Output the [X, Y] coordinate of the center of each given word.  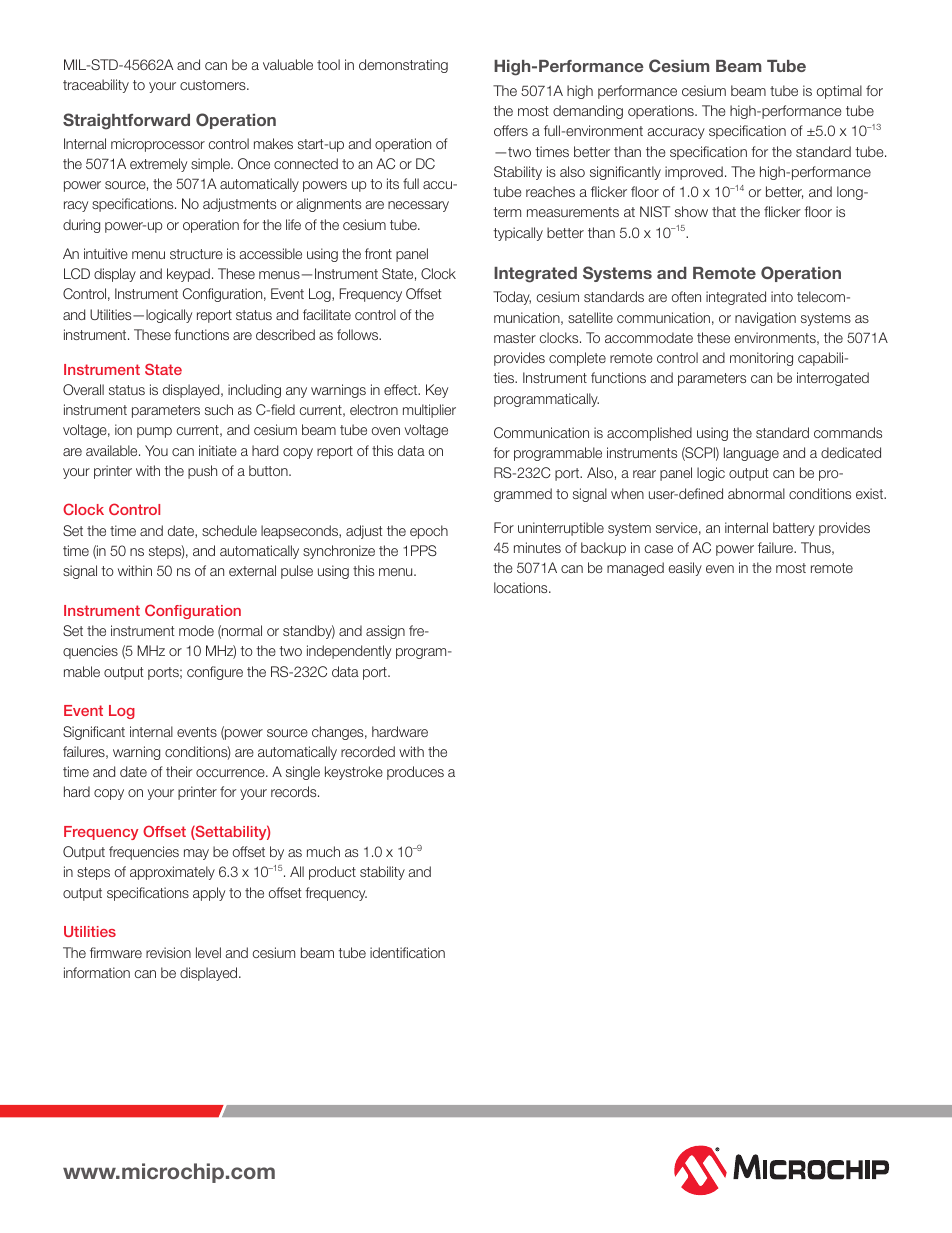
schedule [229, 530]
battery [794, 529]
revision [168, 952]
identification [407, 952]
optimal [839, 92]
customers [214, 85]
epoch [429, 532]
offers [511, 130]
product [332, 873]
